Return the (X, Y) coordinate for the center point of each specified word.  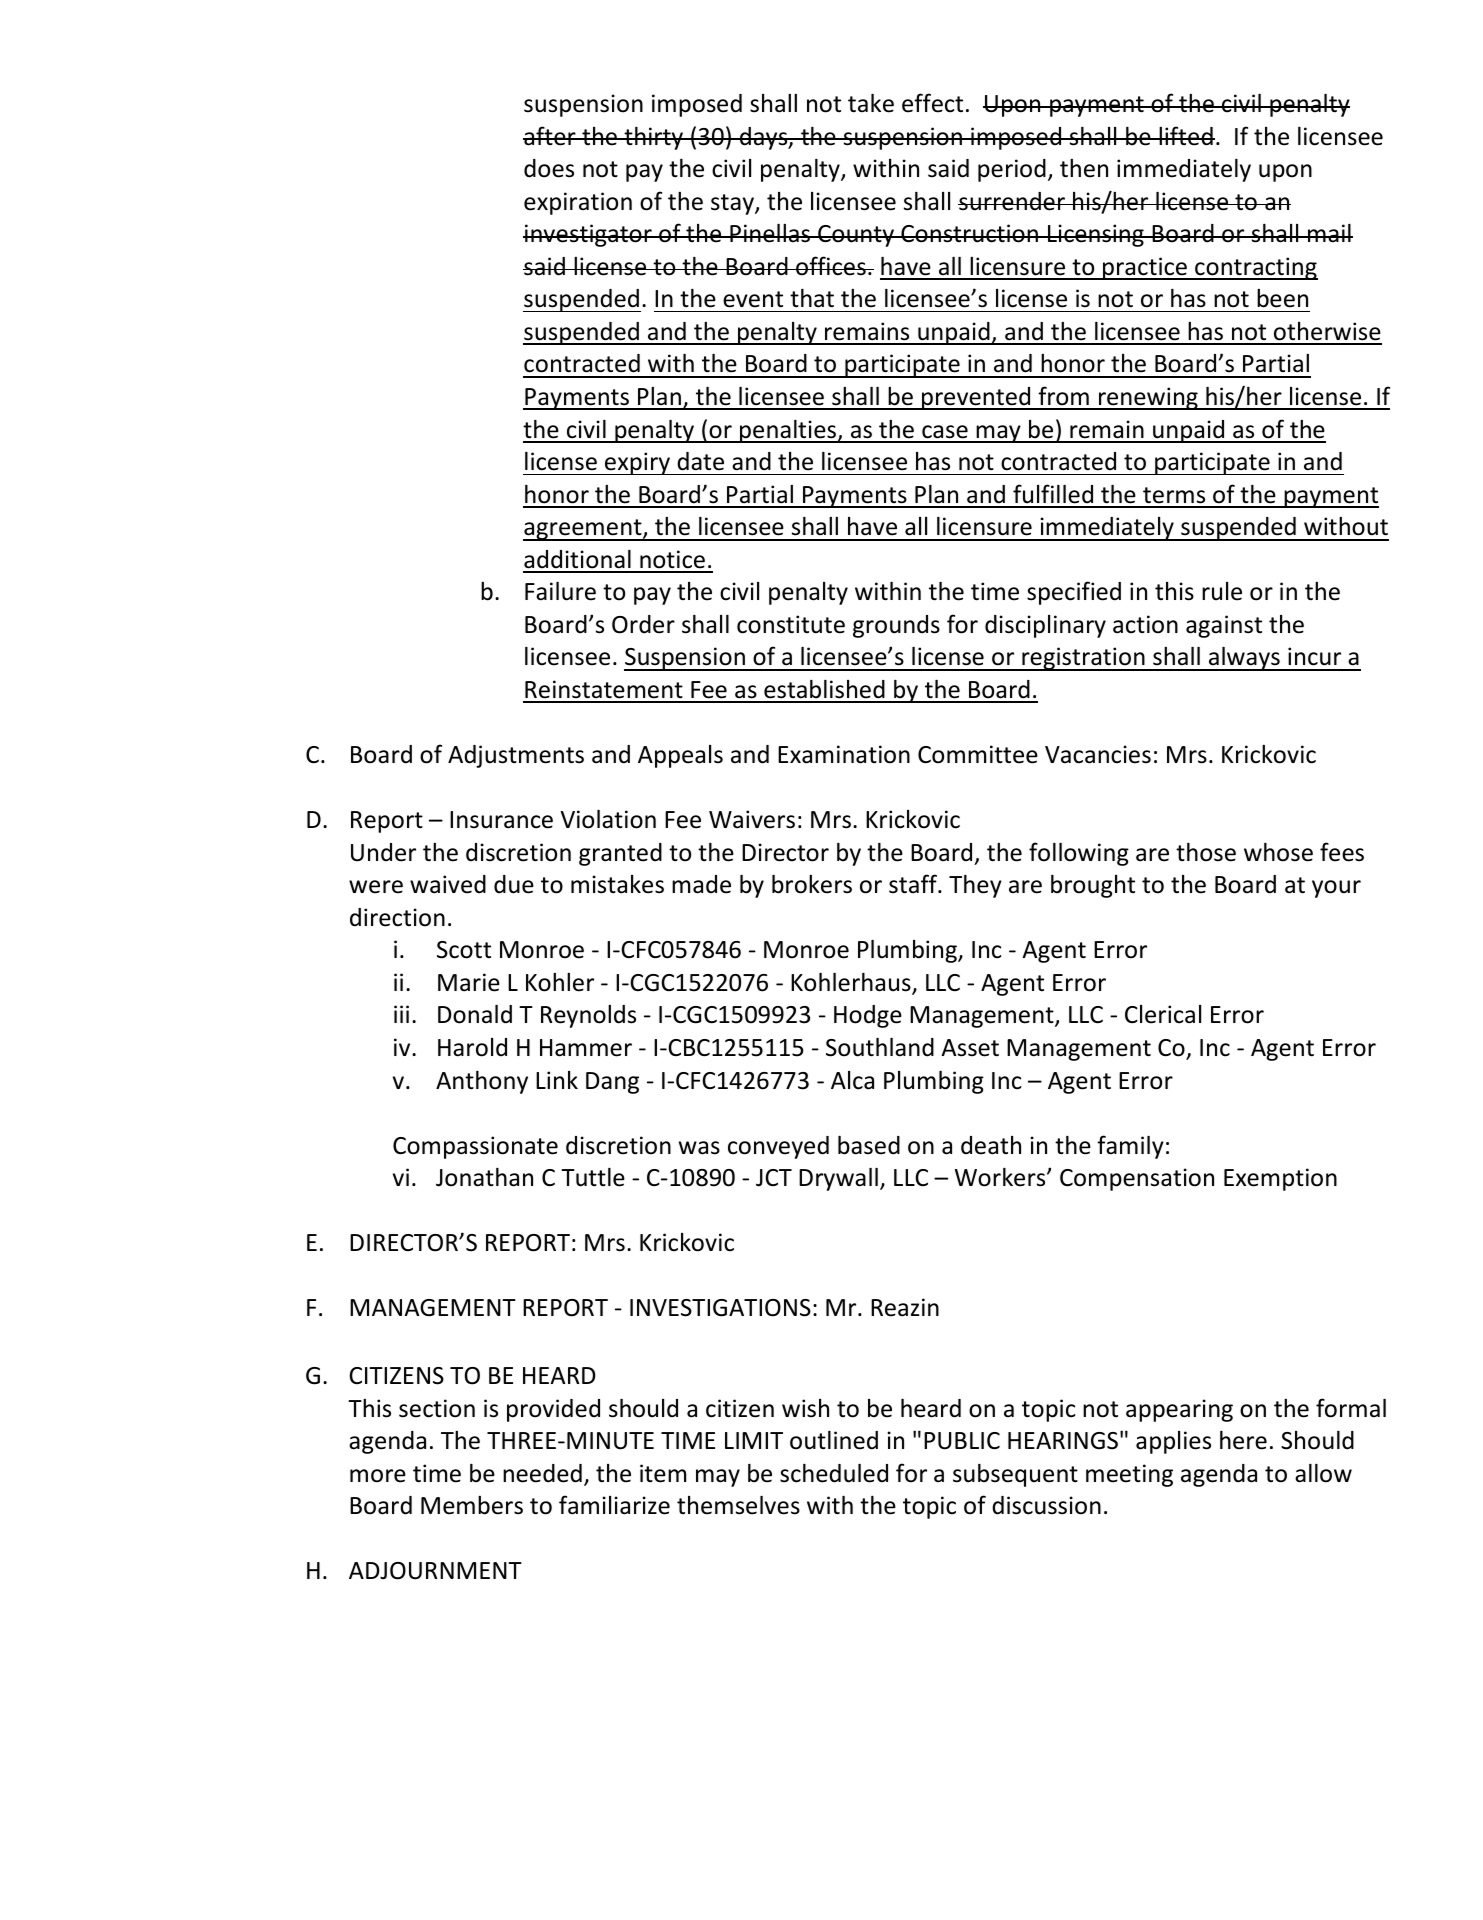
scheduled (834, 1473)
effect (932, 103)
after (550, 136)
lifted (1186, 136)
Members (472, 1505)
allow (1323, 1473)
